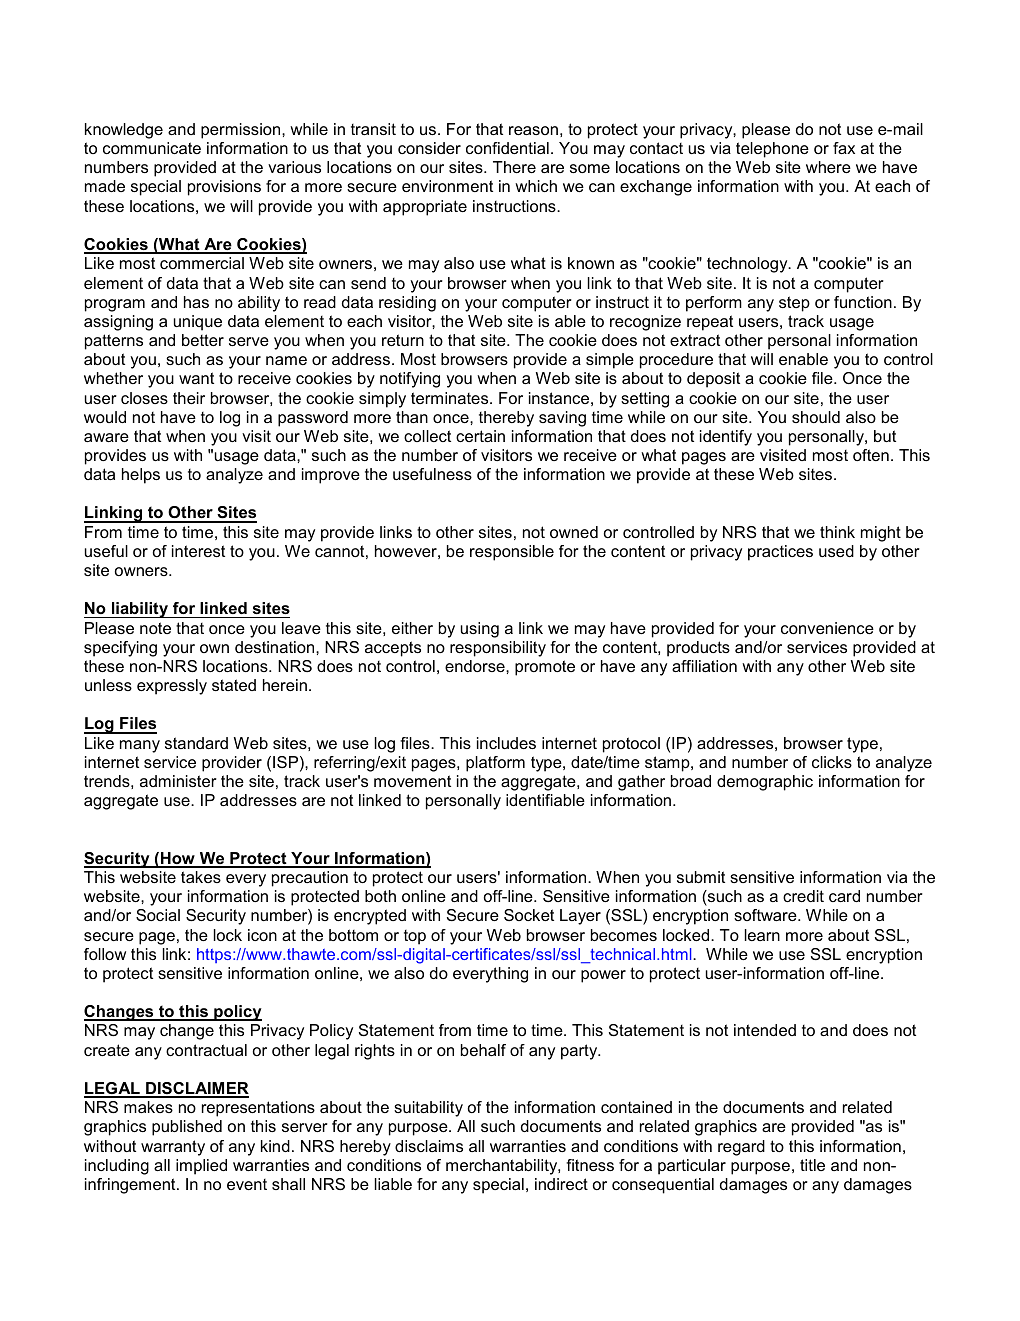  Describe the element at coordinates (429, 1146) in the page. I see `disclaims` at that location.
